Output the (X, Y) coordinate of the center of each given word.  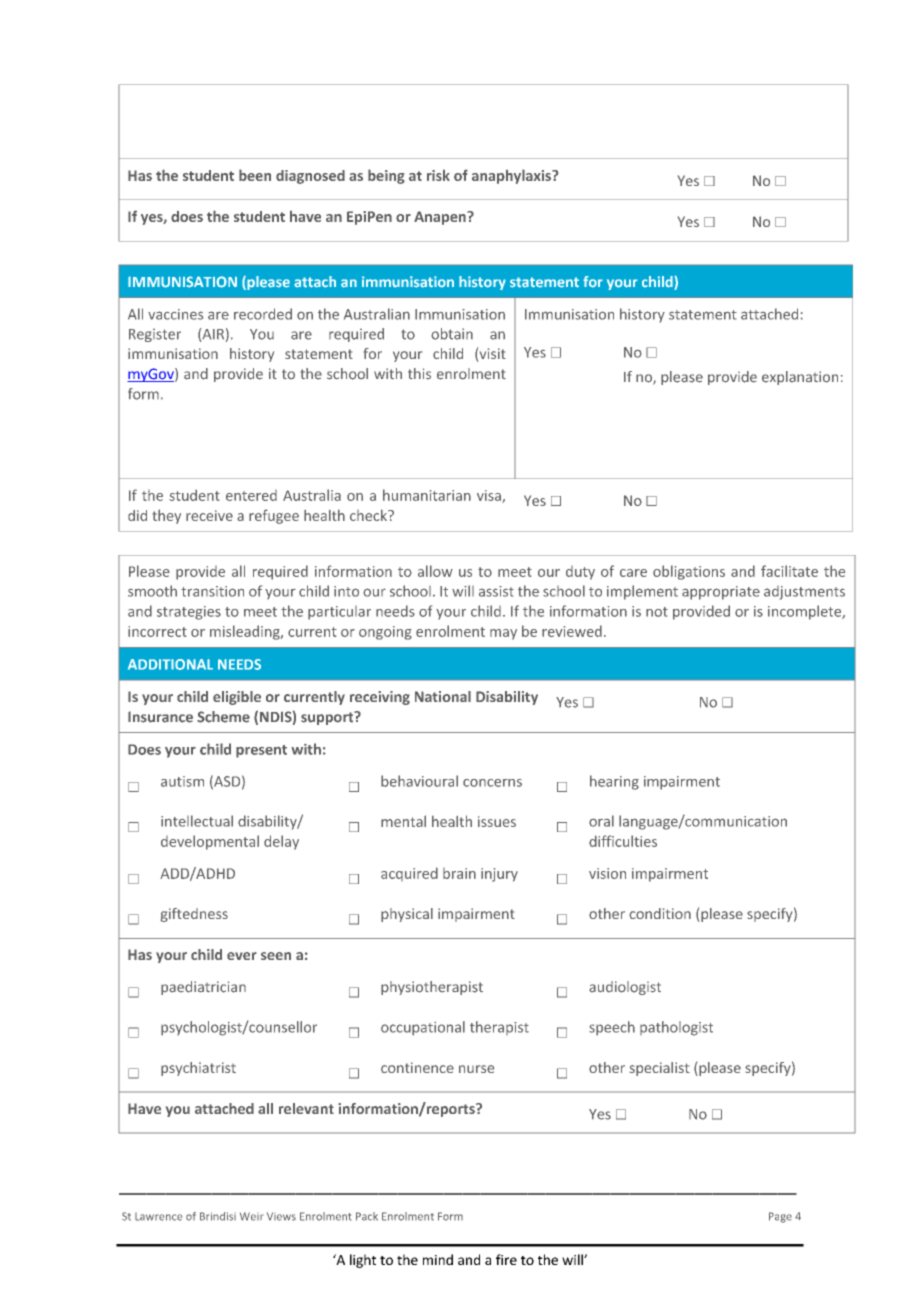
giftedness (194, 915)
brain (459, 873)
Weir (251, 1216)
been (255, 175)
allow (435, 571)
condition (660, 913)
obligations (689, 572)
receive (209, 515)
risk (438, 175)
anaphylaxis (512, 176)
